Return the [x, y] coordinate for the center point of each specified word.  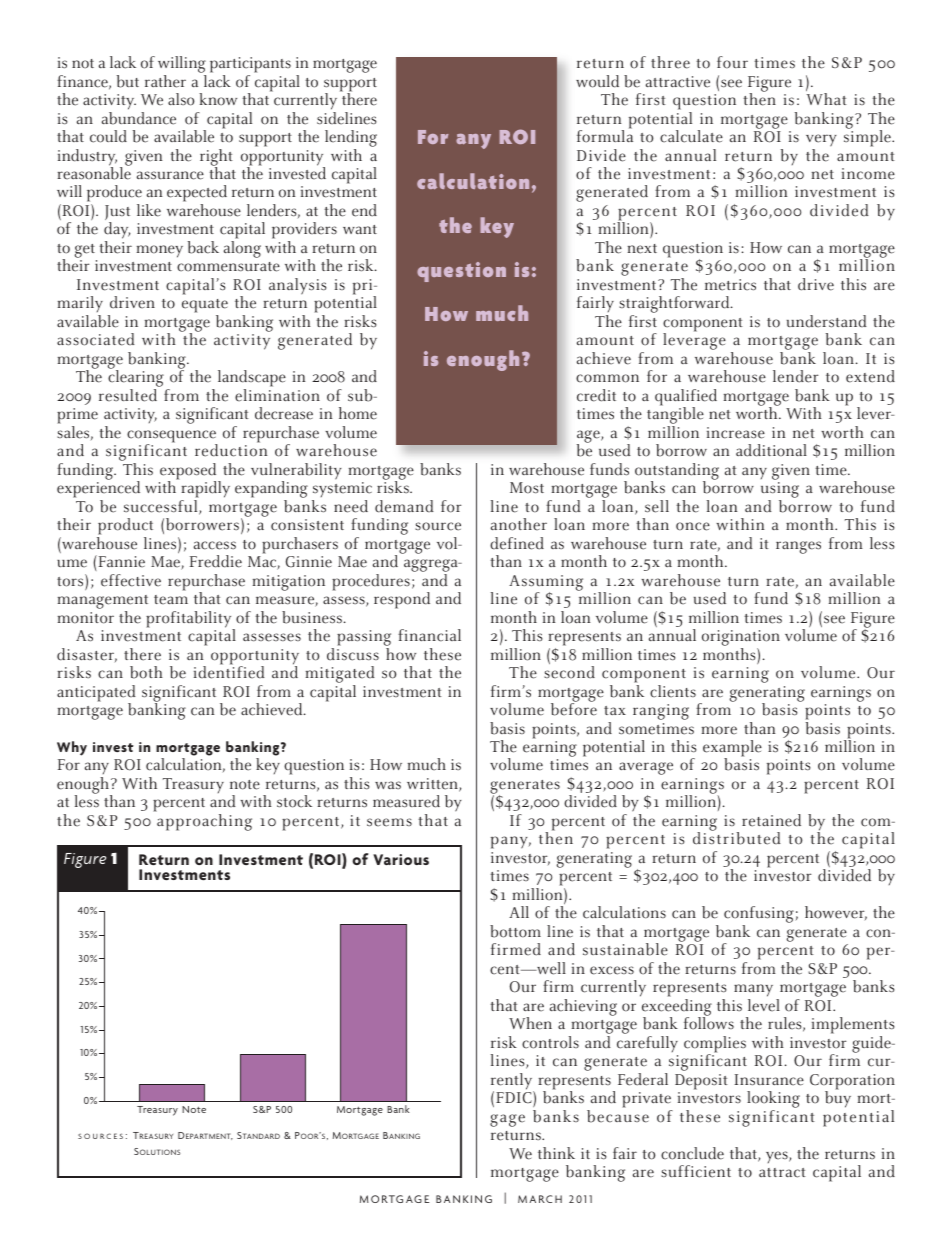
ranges [798, 547]
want [360, 229]
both [146, 672]
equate [205, 307]
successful [162, 507]
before [574, 708]
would [597, 81]
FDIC [515, 1097]
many [753, 992]
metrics [730, 285]
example [732, 749]
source [438, 526]
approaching [204, 822]
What [827, 99]
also [181, 99]
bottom [515, 931]
